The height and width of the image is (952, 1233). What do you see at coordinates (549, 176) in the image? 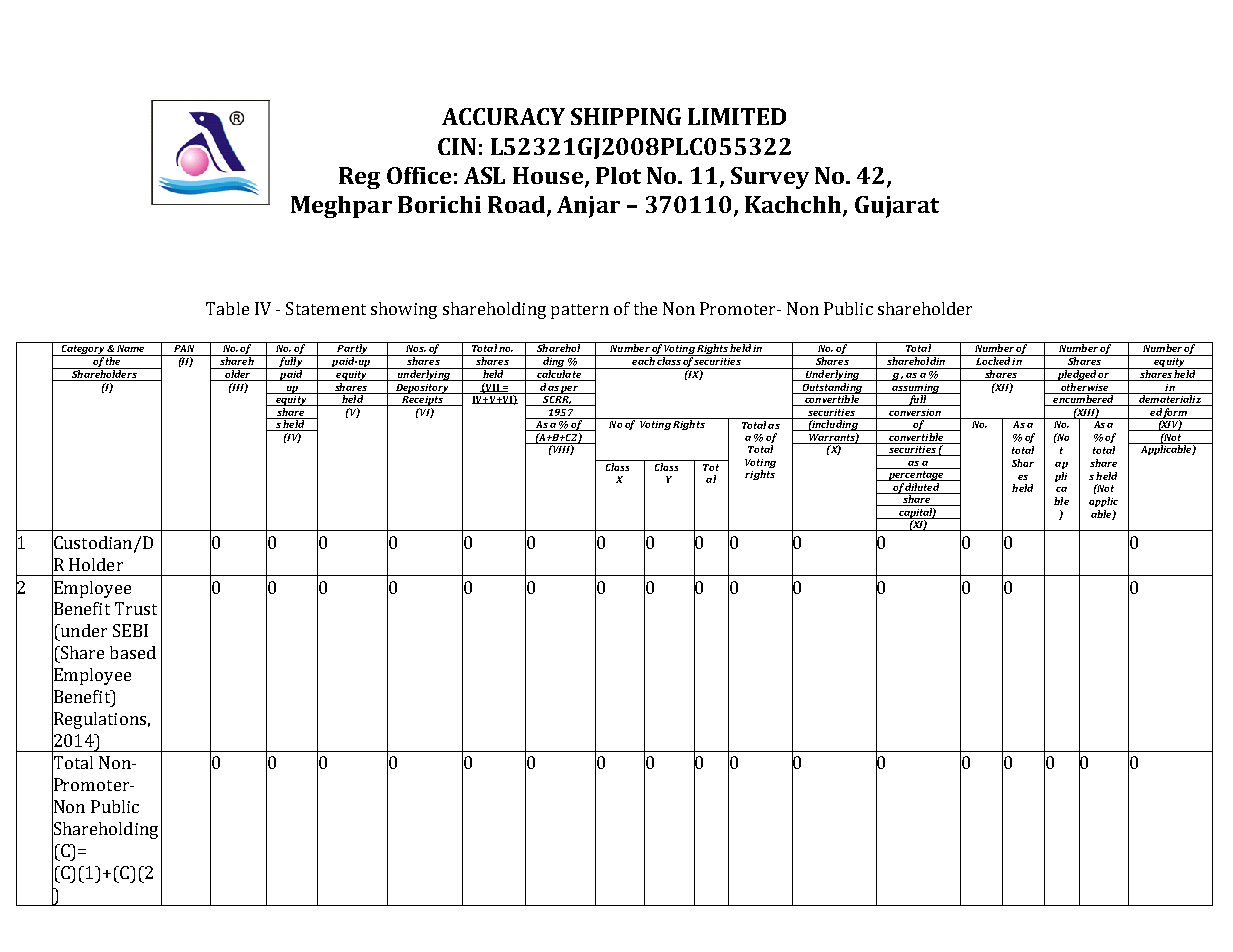
I see `House` at bounding box center [549, 176].
